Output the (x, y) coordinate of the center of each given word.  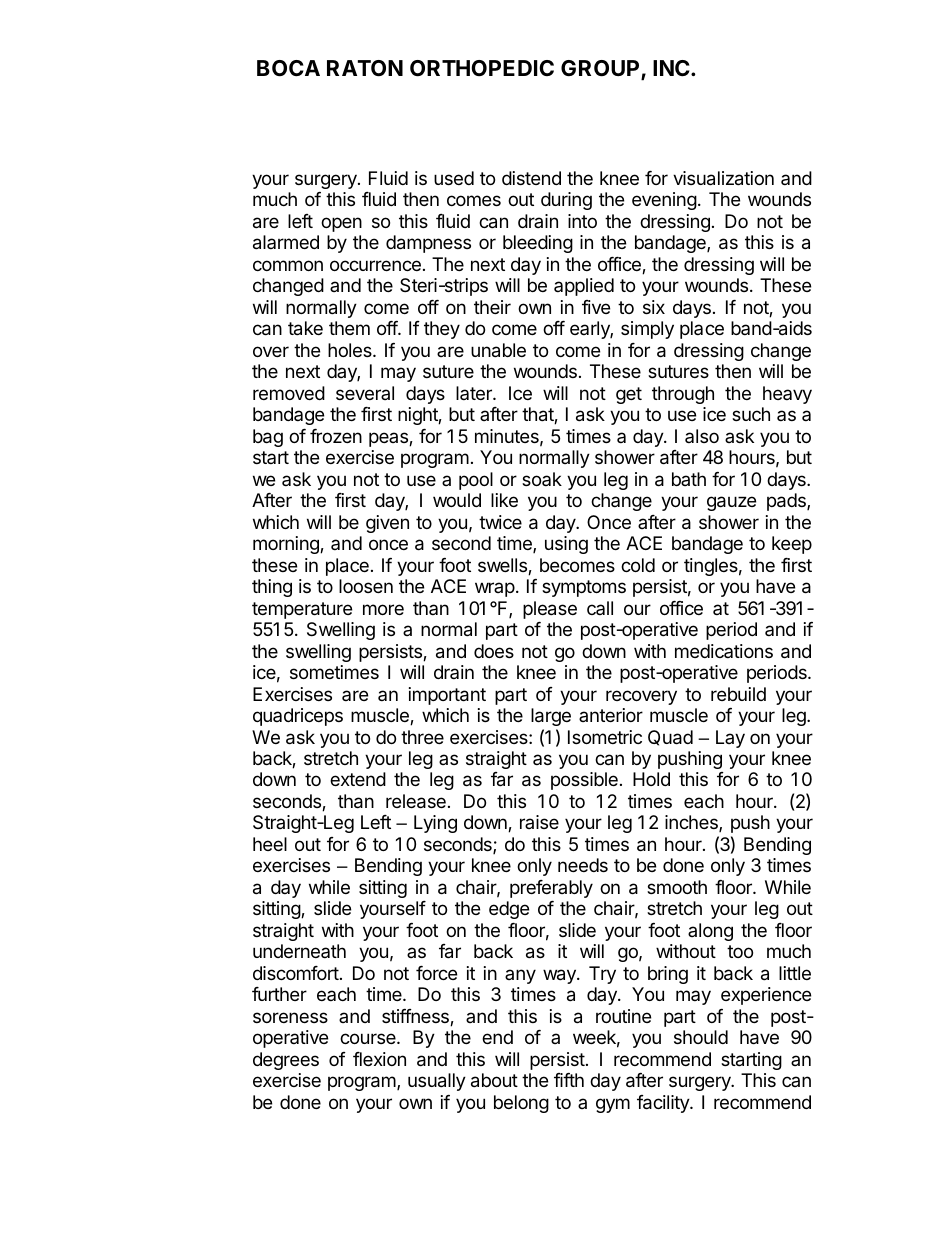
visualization (723, 178)
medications (724, 651)
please (550, 610)
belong (521, 1104)
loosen (366, 586)
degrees (286, 1061)
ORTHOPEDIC (482, 68)
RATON (365, 68)
